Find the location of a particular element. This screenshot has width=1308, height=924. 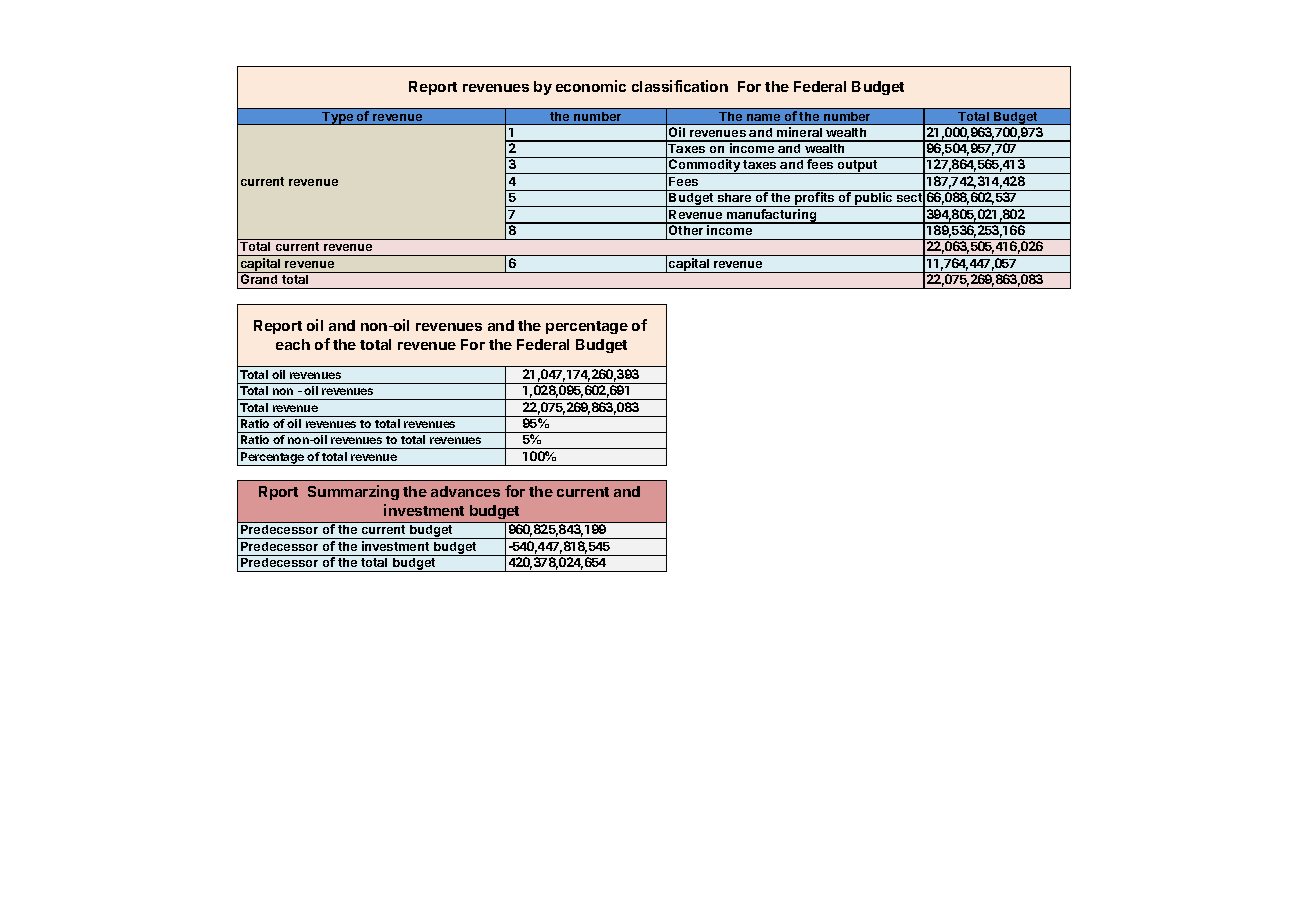

public is located at coordinates (874, 199).
